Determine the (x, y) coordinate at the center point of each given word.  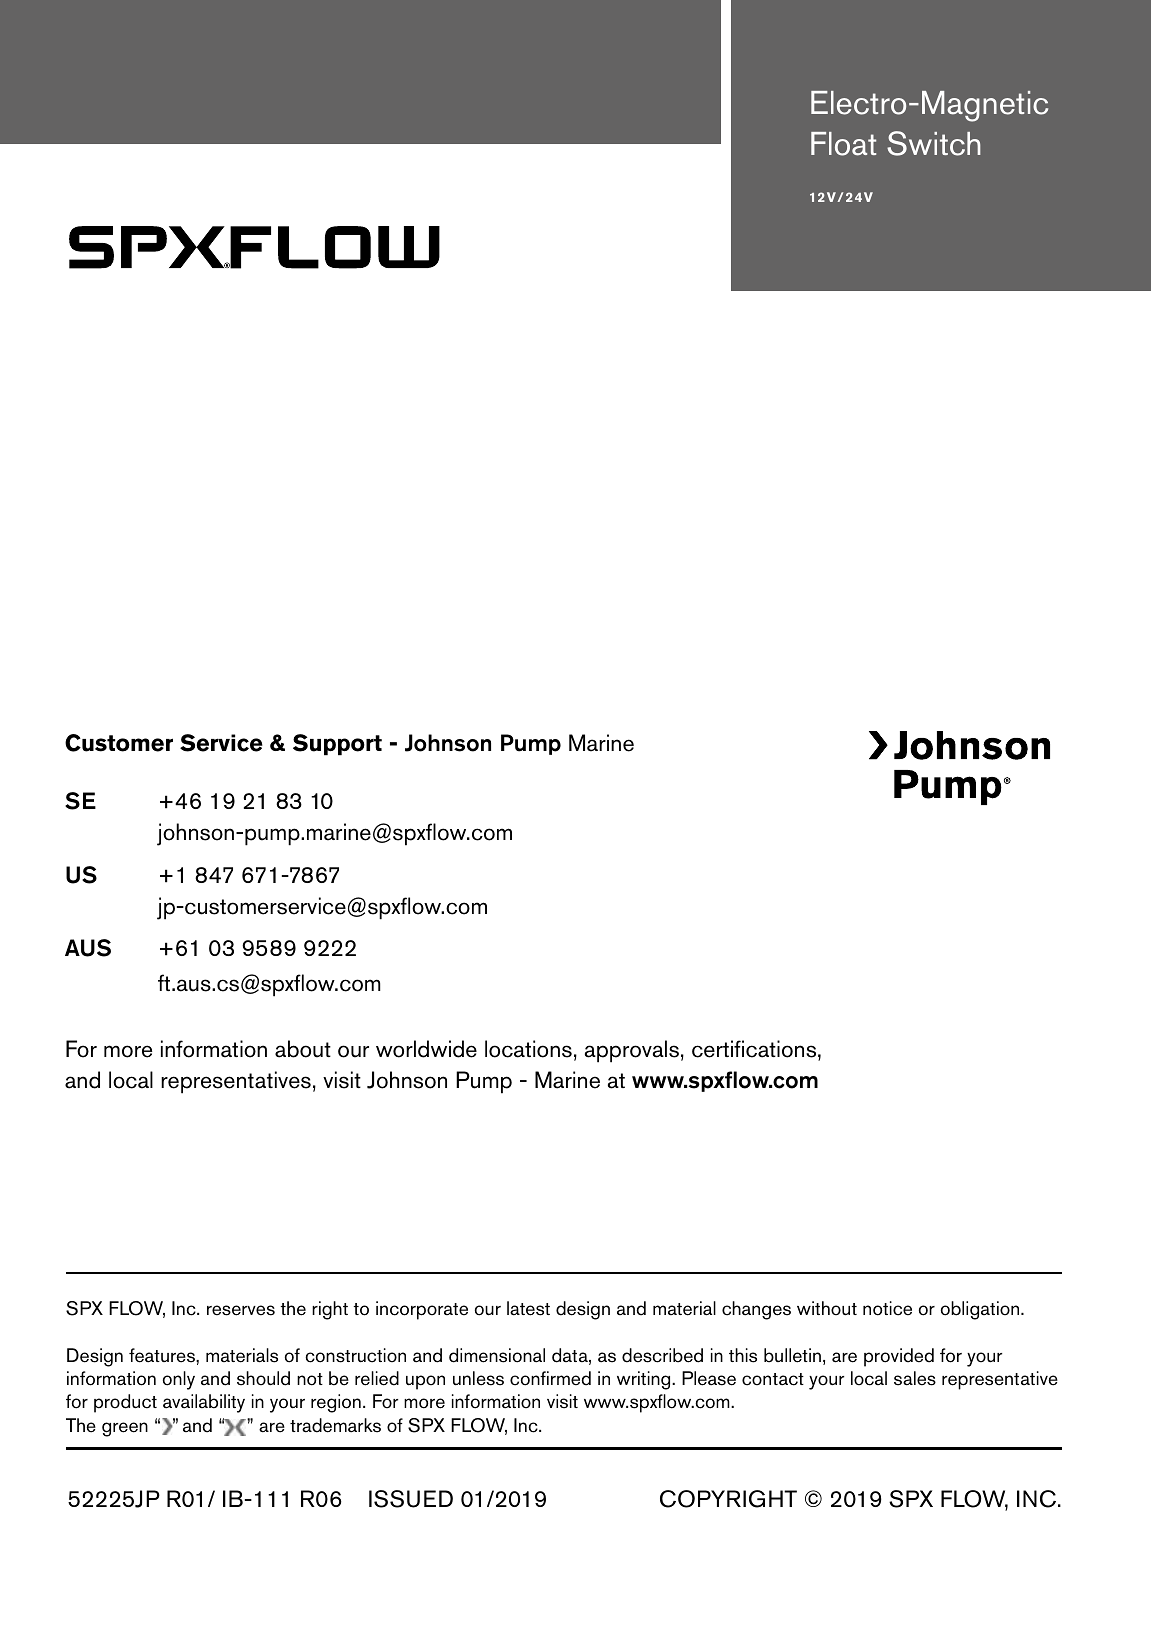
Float (843, 144)
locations (528, 1049)
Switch (934, 143)
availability (204, 1403)
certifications (755, 1049)
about (303, 1049)
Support (337, 745)
